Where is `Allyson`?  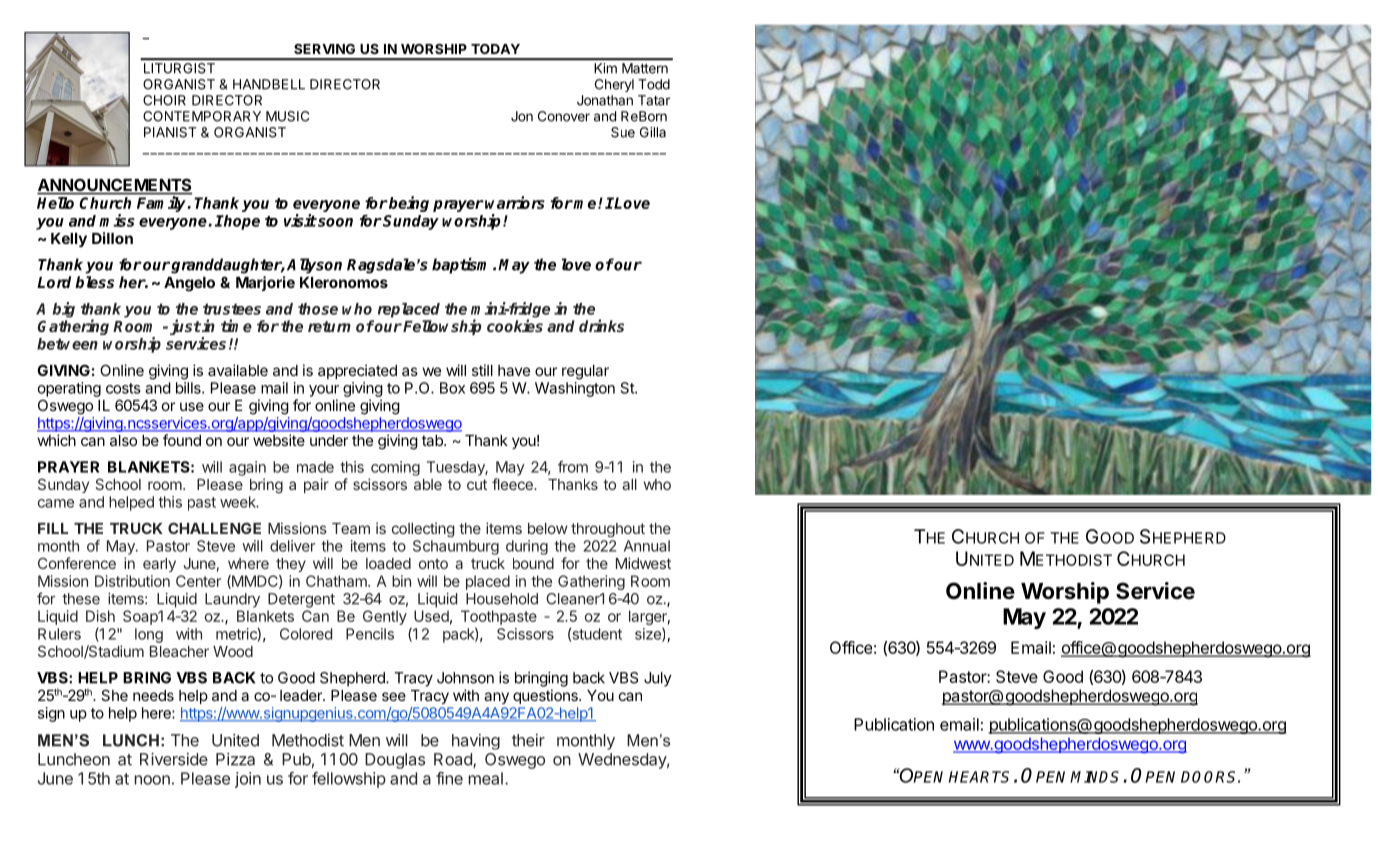
Allyson is located at coordinates (314, 266).
